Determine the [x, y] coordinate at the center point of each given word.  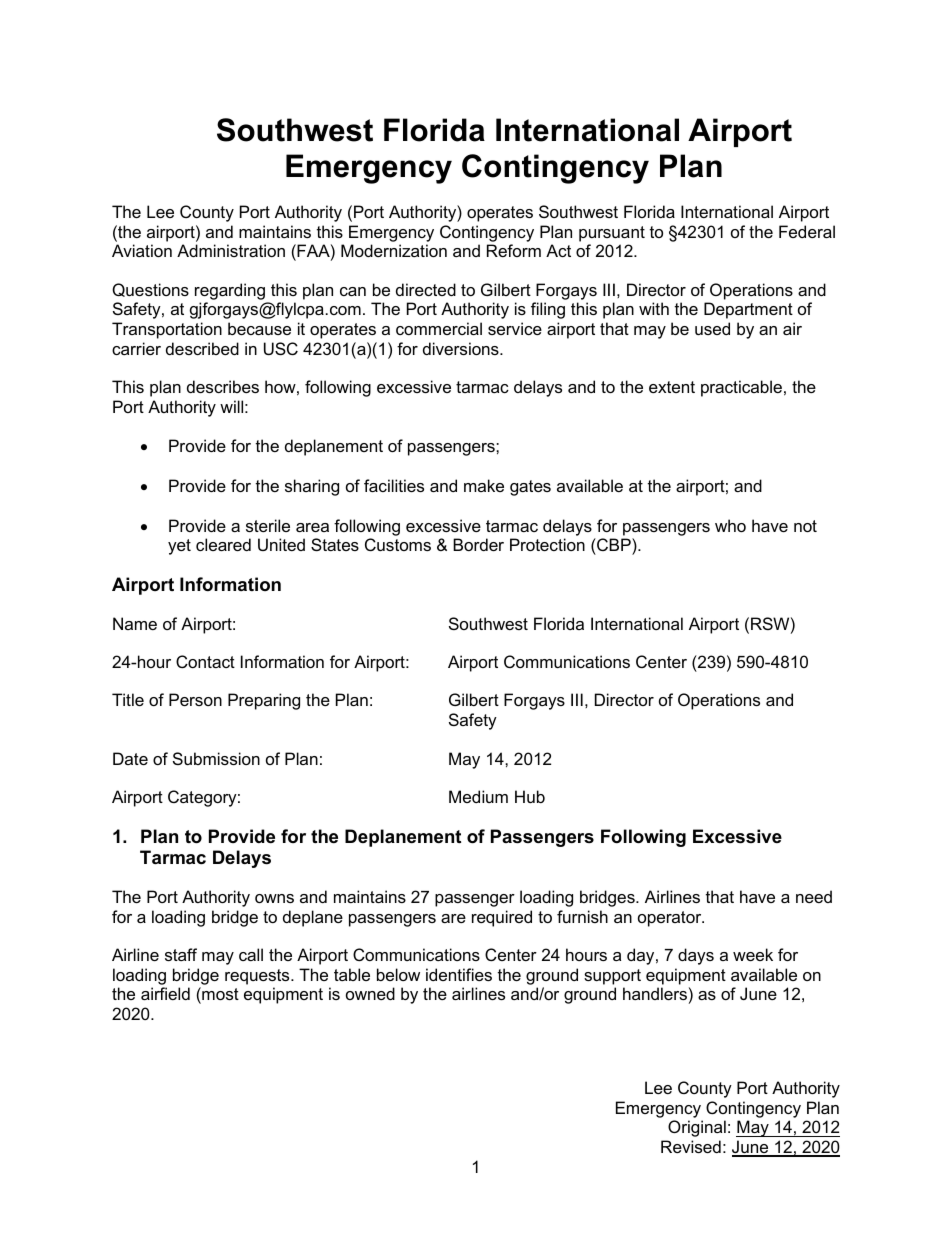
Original [697, 1128]
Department [748, 310]
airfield [165, 993]
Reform [514, 250]
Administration [231, 250]
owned [370, 993]
